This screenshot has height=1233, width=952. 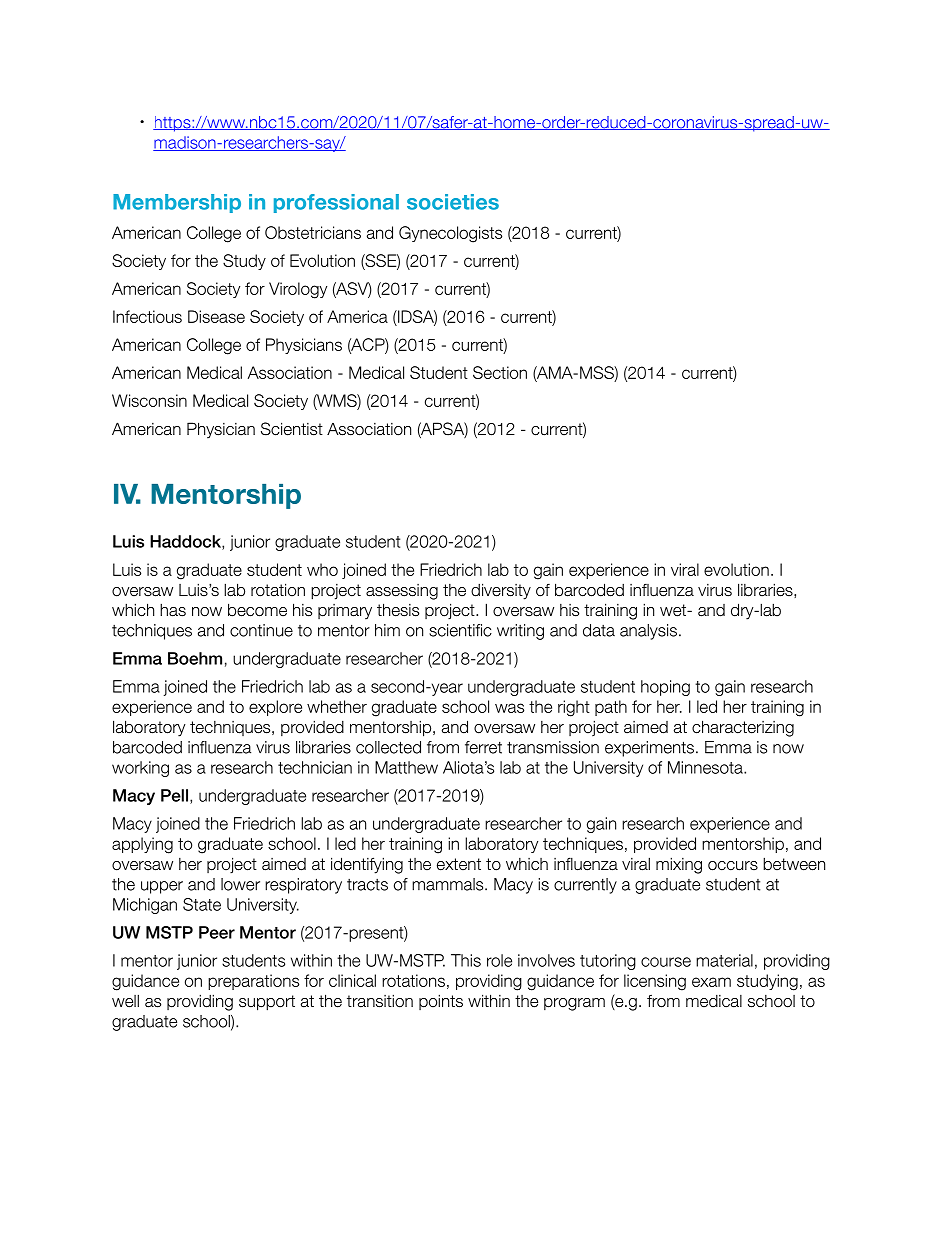 What do you see at coordinates (648, 632) in the screenshot?
I see `analysis` at bounding box center [648, 632].
